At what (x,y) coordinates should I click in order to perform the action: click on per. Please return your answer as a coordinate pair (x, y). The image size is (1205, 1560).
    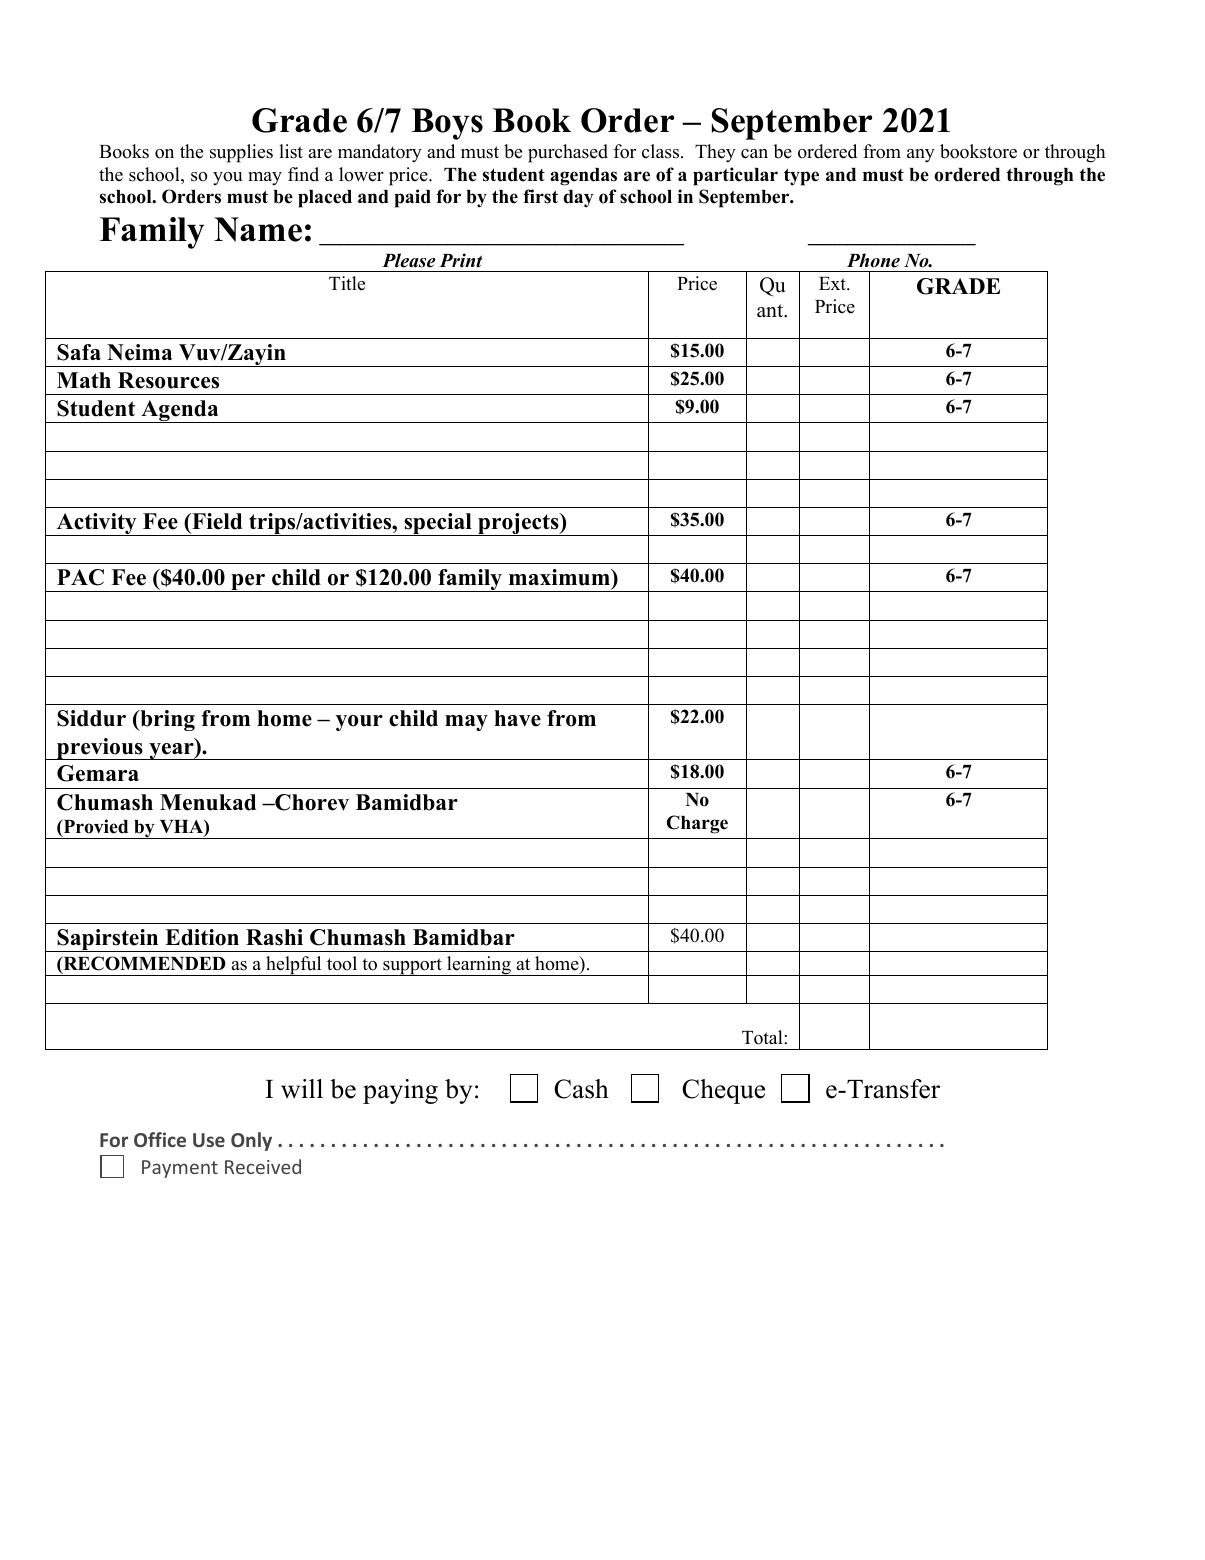
    Looking at the image, I should click on (248, 583).
